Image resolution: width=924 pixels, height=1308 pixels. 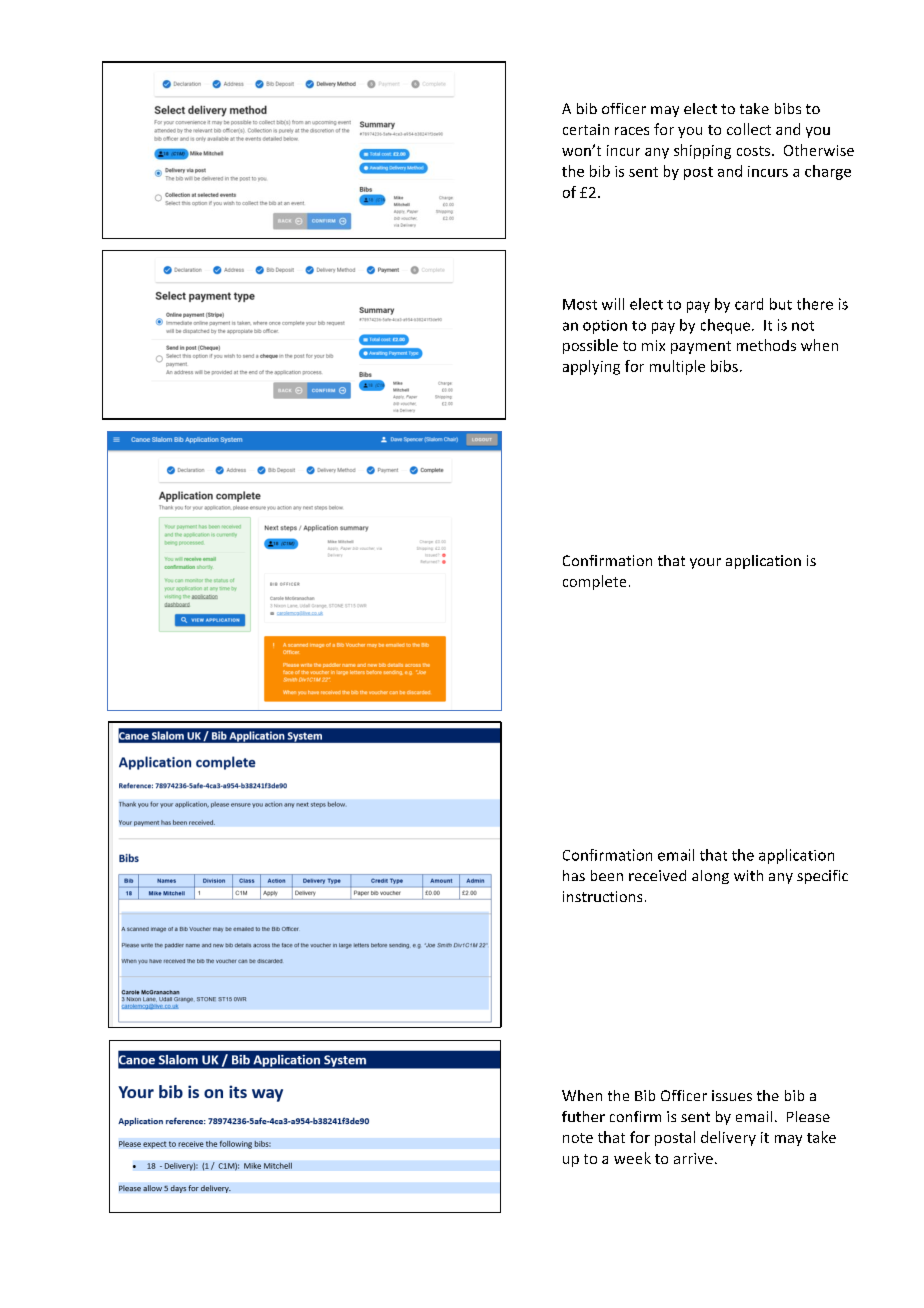 I want to click on complete, so click(x=594, y=582).
